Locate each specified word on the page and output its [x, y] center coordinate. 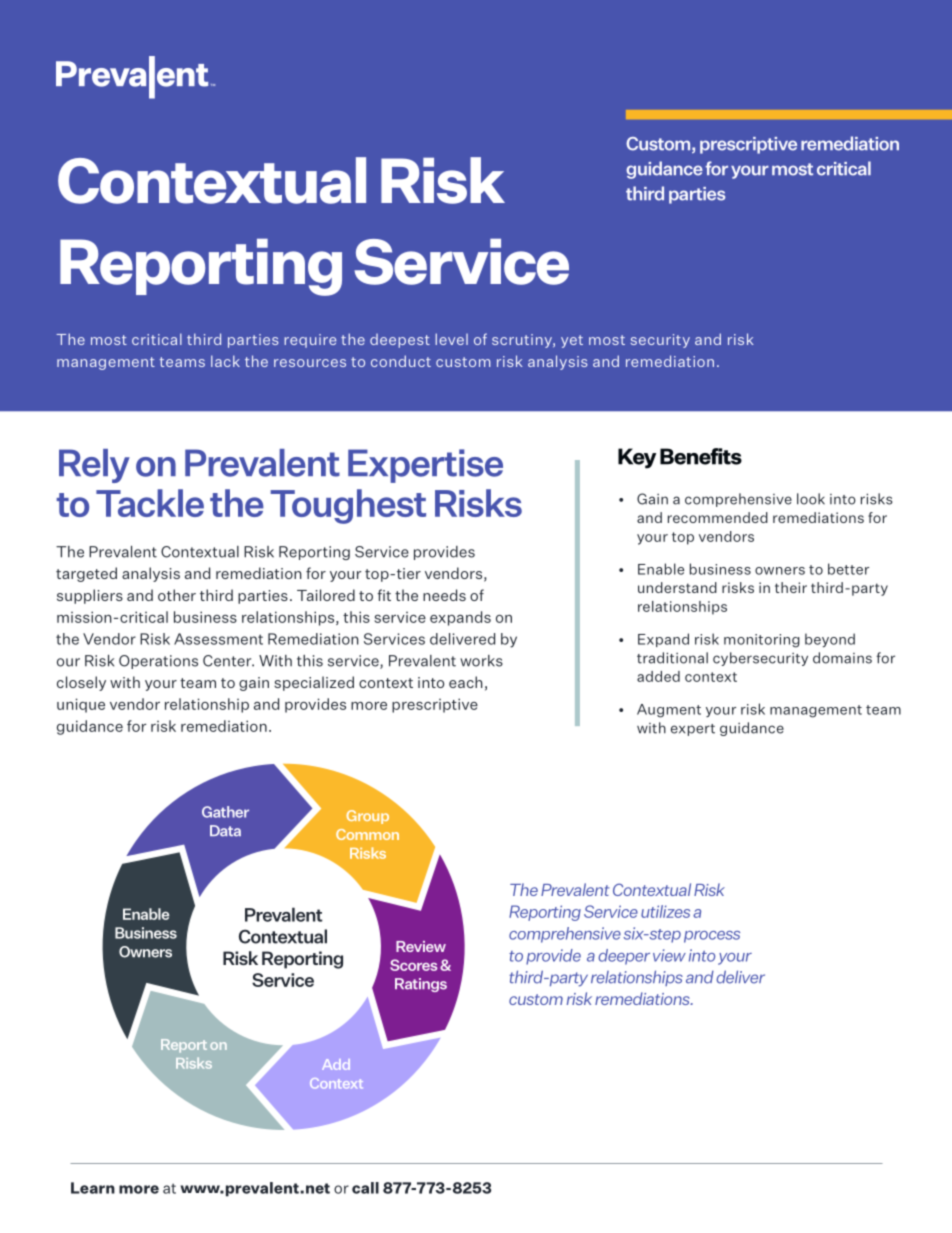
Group [367, 817]
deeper [624, 957]
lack [225, 361]
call [365, 1188]
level [451, 339]
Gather [225, 812]
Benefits [701, 456]
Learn [93, 1188]
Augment [669, 711]
